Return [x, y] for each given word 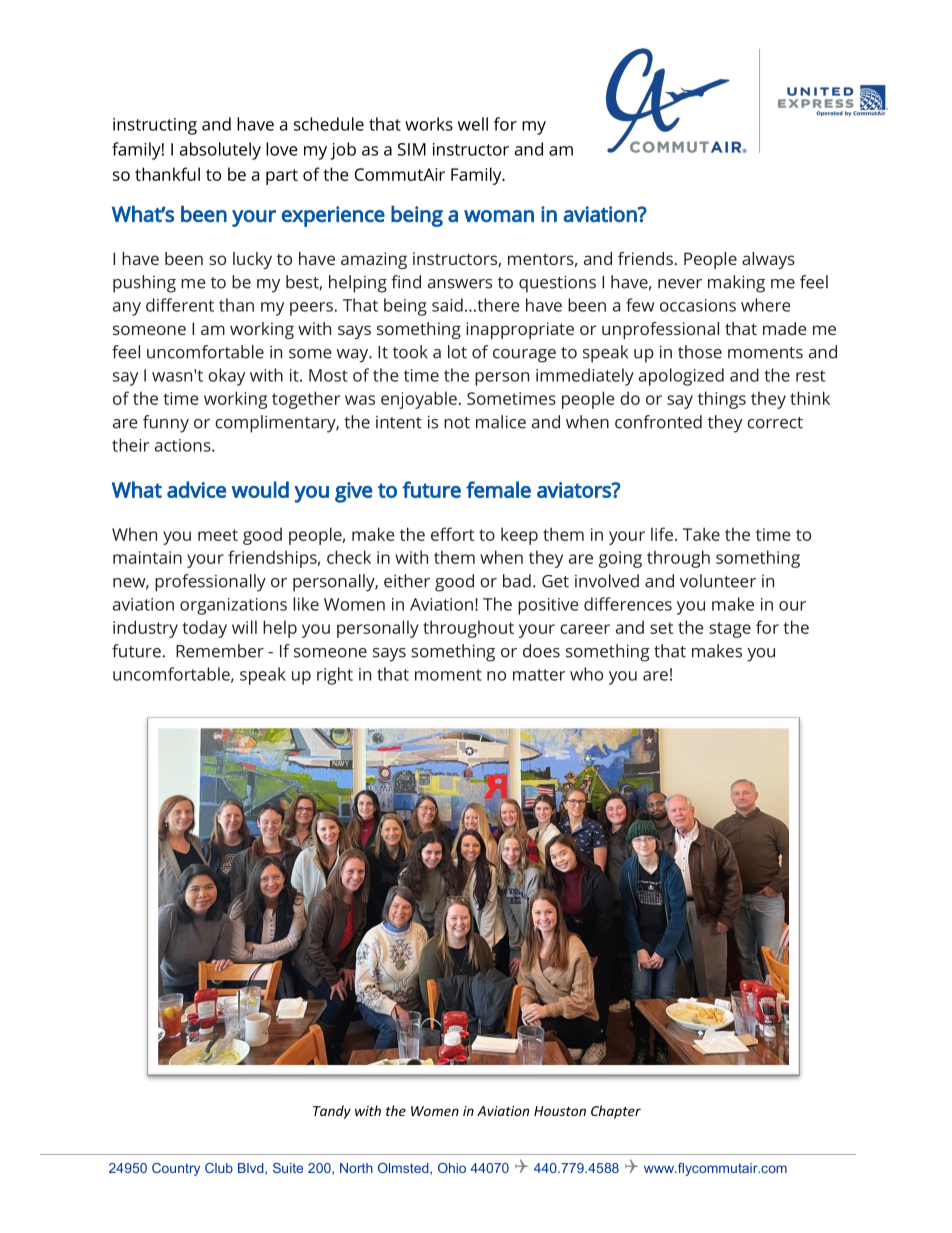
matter [539, 675]
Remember [220, 651]
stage [730, 630]
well [473, 124]
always [768, 260]
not [457, 423]
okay [226, 377]
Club [219, 1168]
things [722, 400]
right [335, 676]
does [541, 651]
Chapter [616, 1112]
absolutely [220, 151]
